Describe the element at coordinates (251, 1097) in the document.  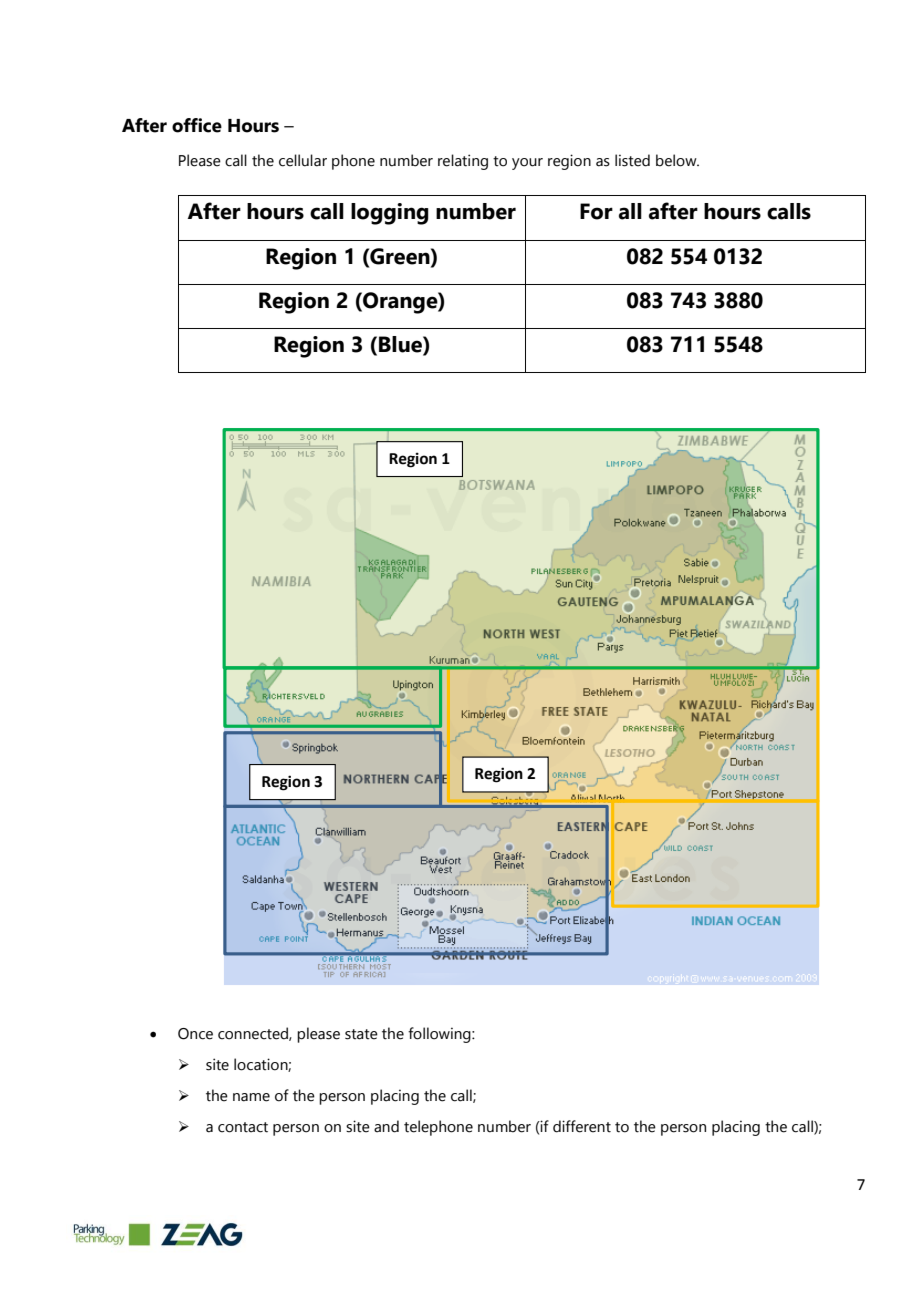
I see `name` at that location.
